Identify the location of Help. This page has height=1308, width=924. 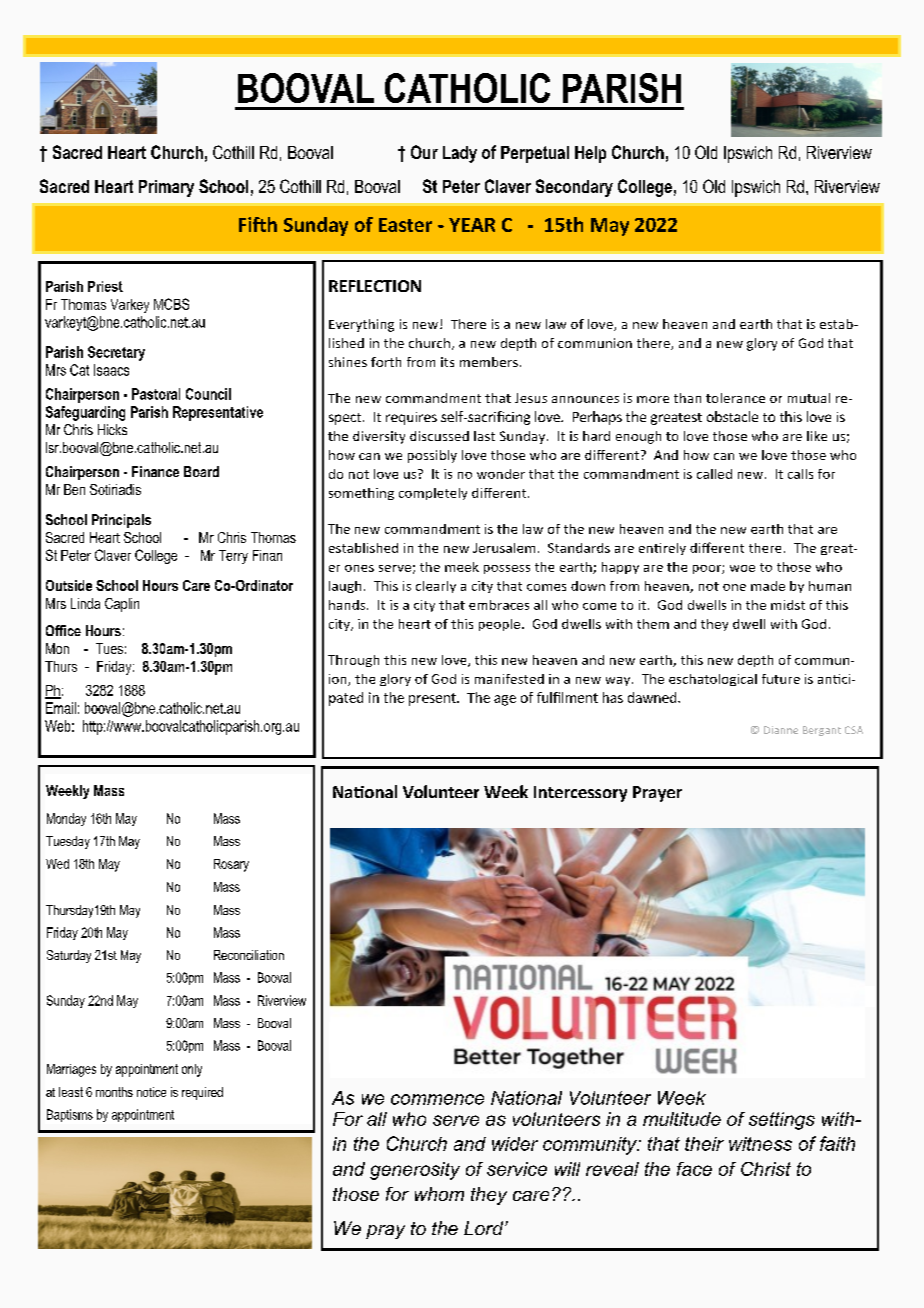
(590, 154).
